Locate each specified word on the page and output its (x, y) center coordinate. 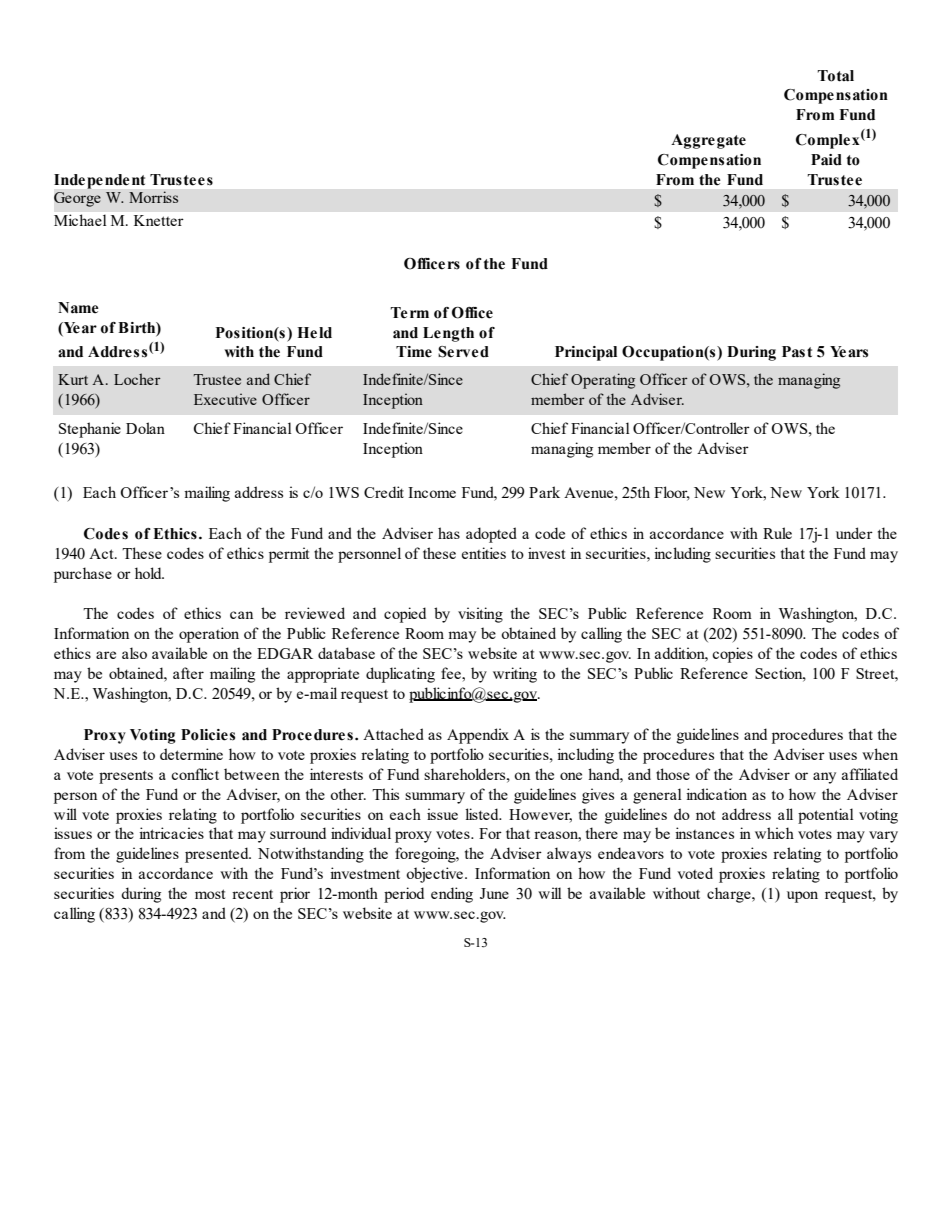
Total (835, 76)
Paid (826, 160)
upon (802, 897)
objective (436, 875)
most (210, 894)
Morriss (153, 197)
